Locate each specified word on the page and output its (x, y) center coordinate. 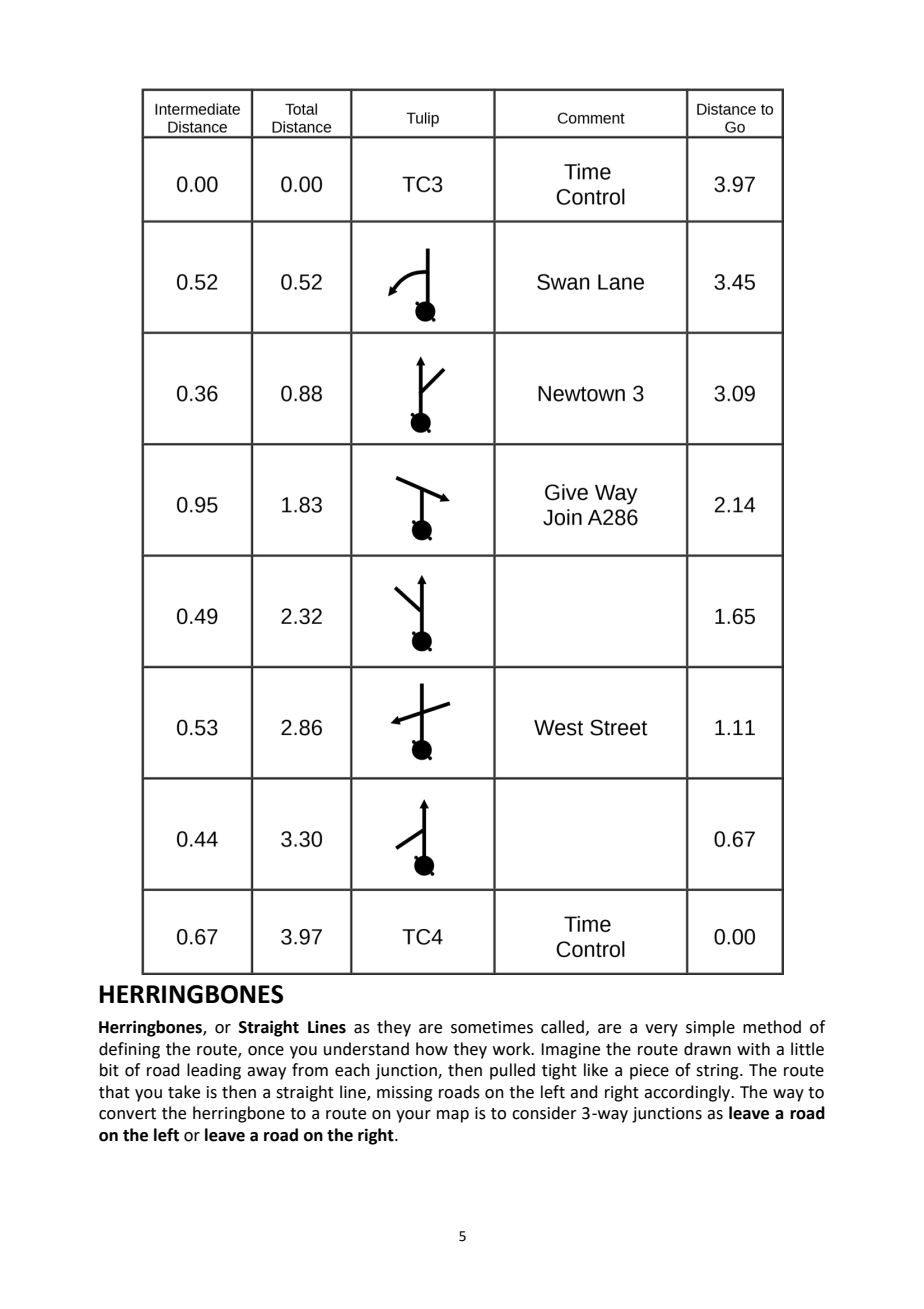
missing (405, 1094)
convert (127, 1114)
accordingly (688, 1093)
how (432, 1049)
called (562, 1027)
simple (710, 1028)
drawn (707, 1049)
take (184, 1092)
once (266, 1051)
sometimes (492, 1027)
